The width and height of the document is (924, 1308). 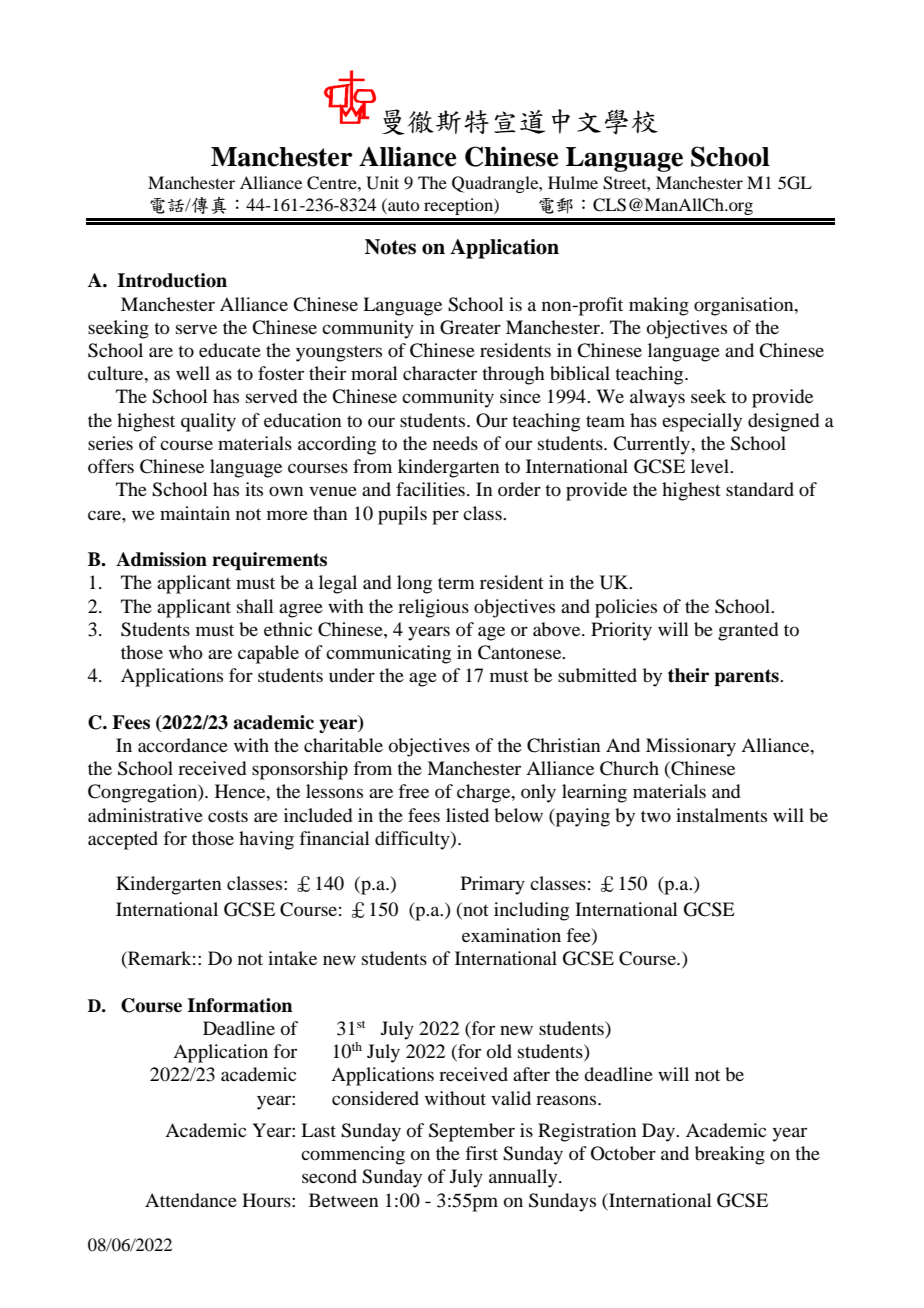 What do you see at coordinates (445, 517) in the document?
I see `per` at bounding box center [445, 517].
